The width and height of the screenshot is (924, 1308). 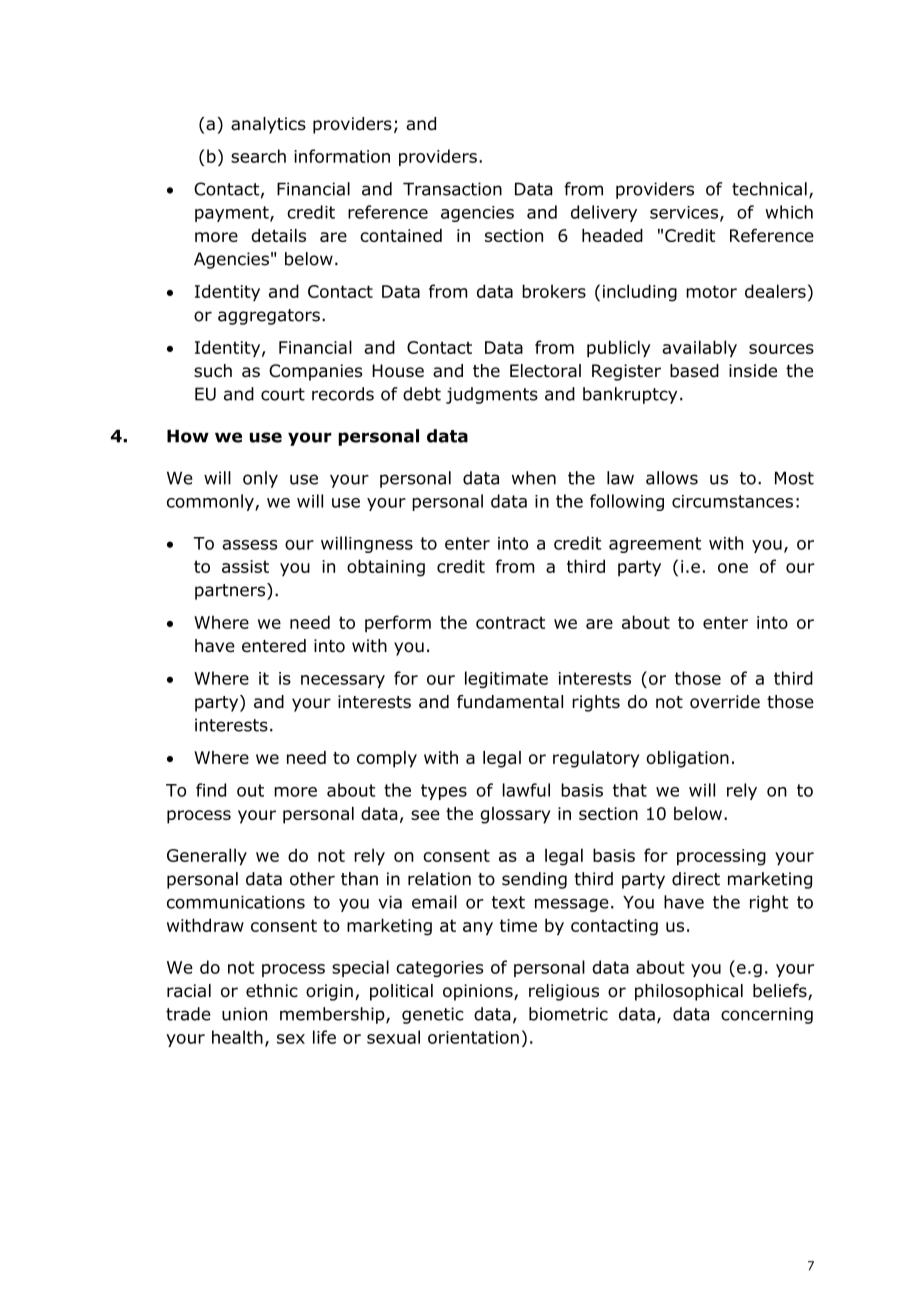 I want to click on technical, so click(x=769, y=189).
